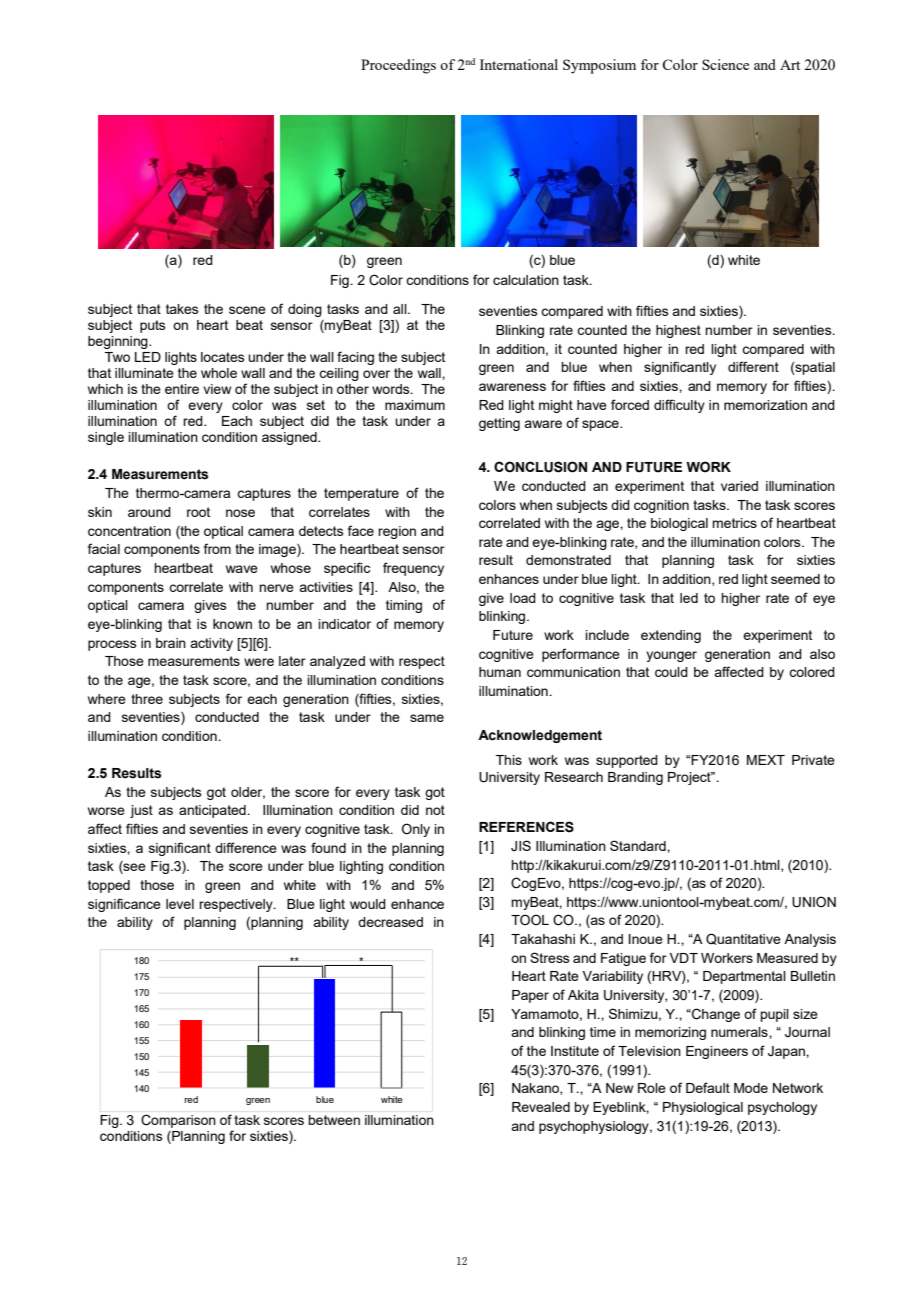 This image has height=1308, width=924. I want to click on known, so click(232, 624).
